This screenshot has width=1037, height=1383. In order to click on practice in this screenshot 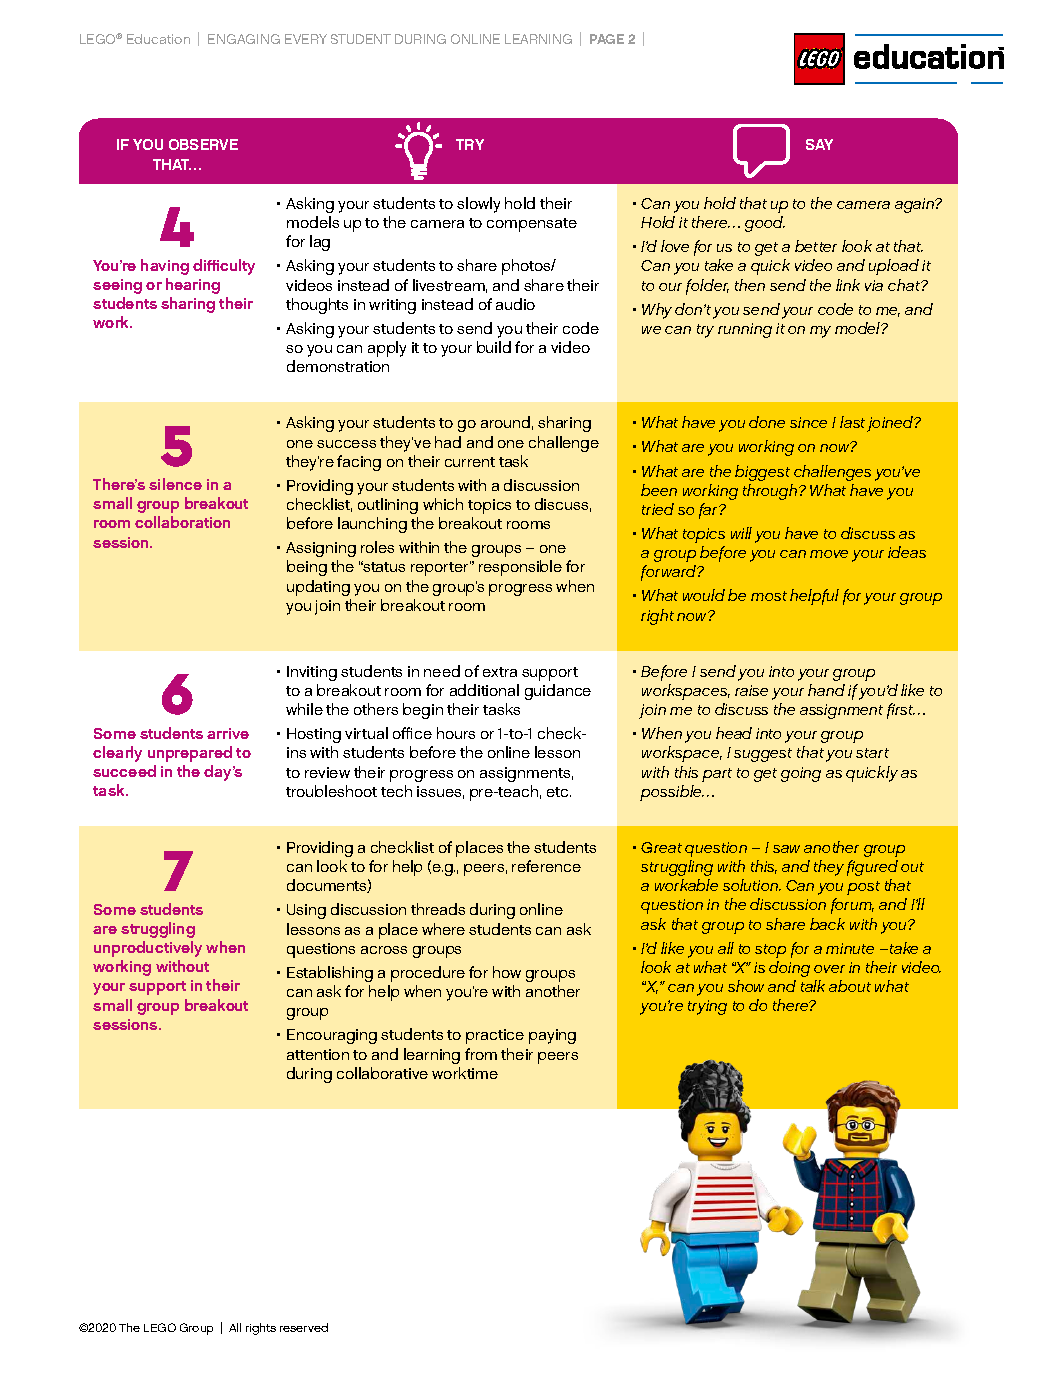, I will do `click(495, 1036)`.
